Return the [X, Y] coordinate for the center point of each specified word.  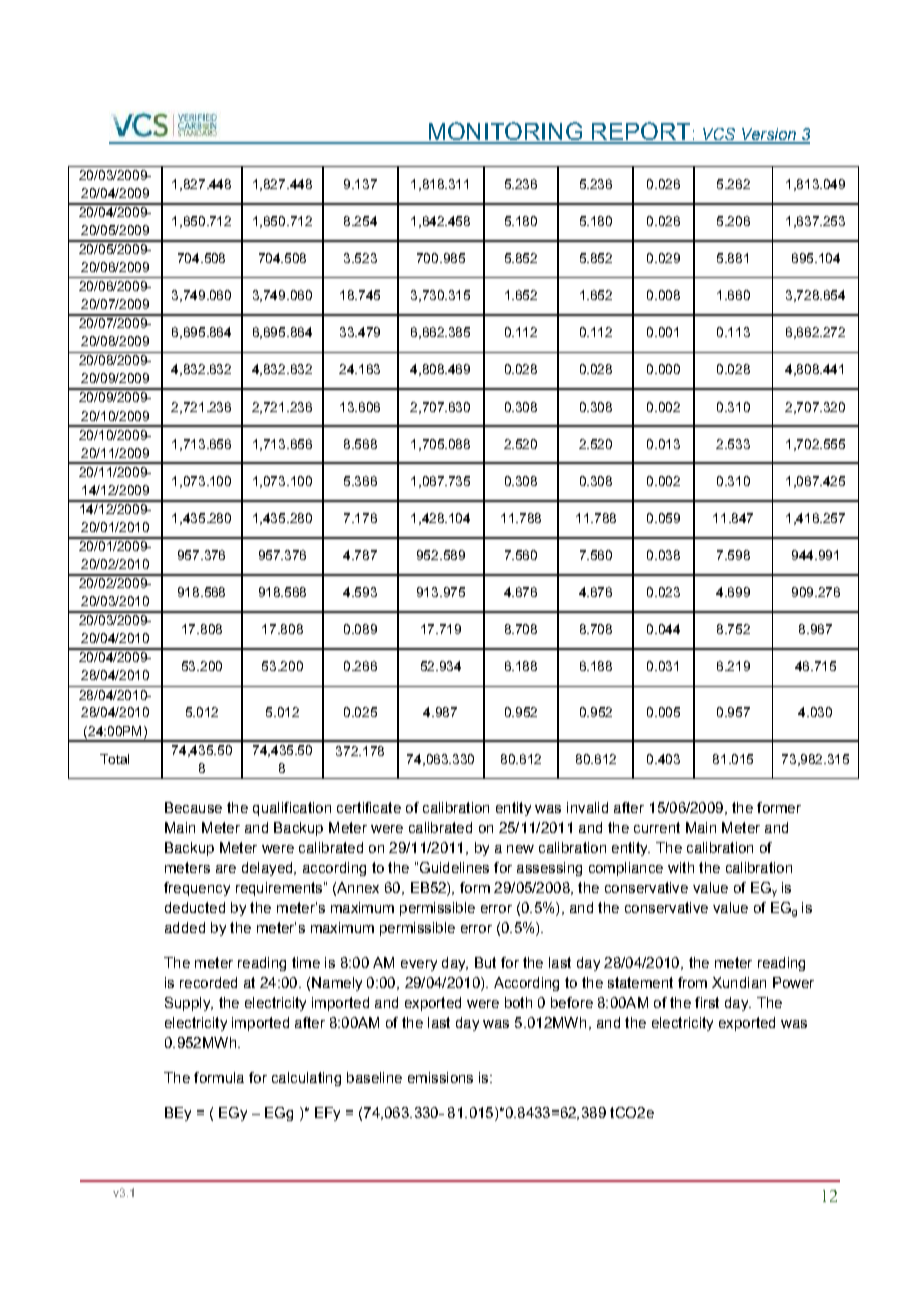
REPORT [641, 132]
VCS [719, 135]
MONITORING [505, 132]
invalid [587, 807]
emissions [440, 1077]
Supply [188, 1004]
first [707, 1002]
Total [114, 759]
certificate [369, 807]
